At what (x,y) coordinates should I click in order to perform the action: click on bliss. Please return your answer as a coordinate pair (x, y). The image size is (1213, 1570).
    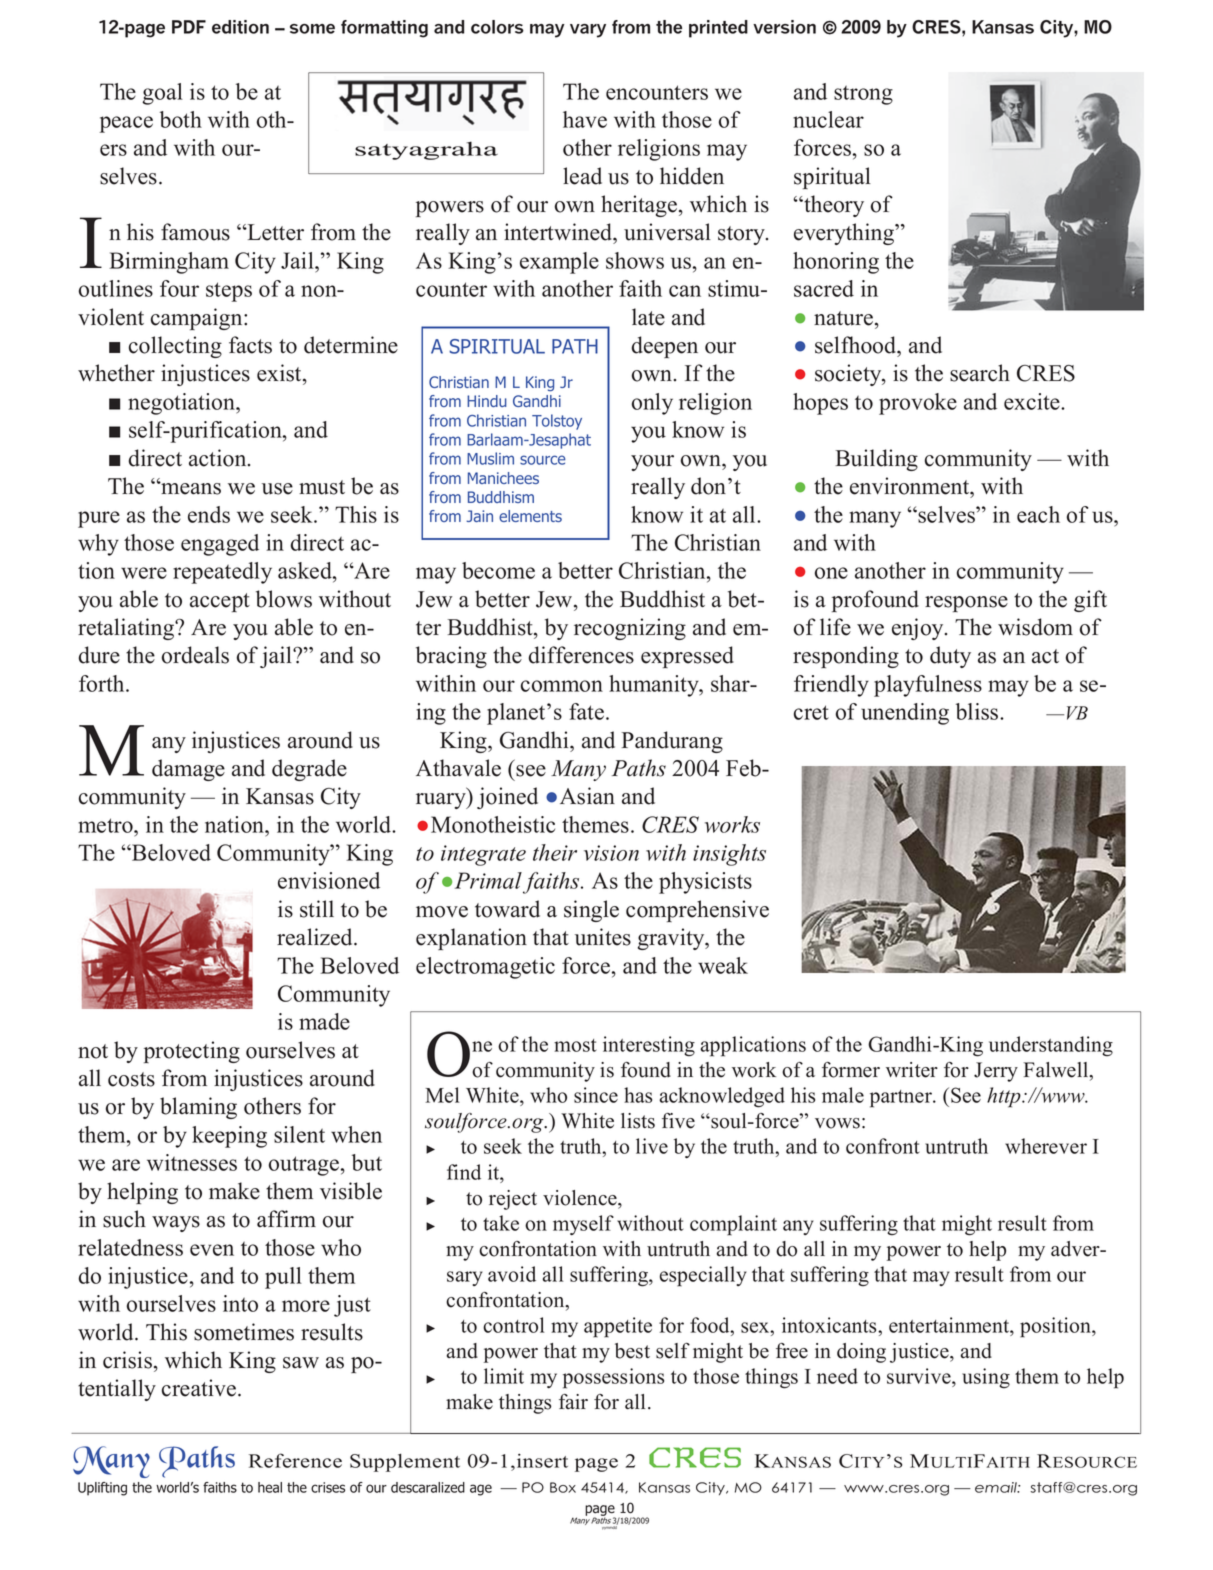
    Looking at the image, I should click on (978, 711).
